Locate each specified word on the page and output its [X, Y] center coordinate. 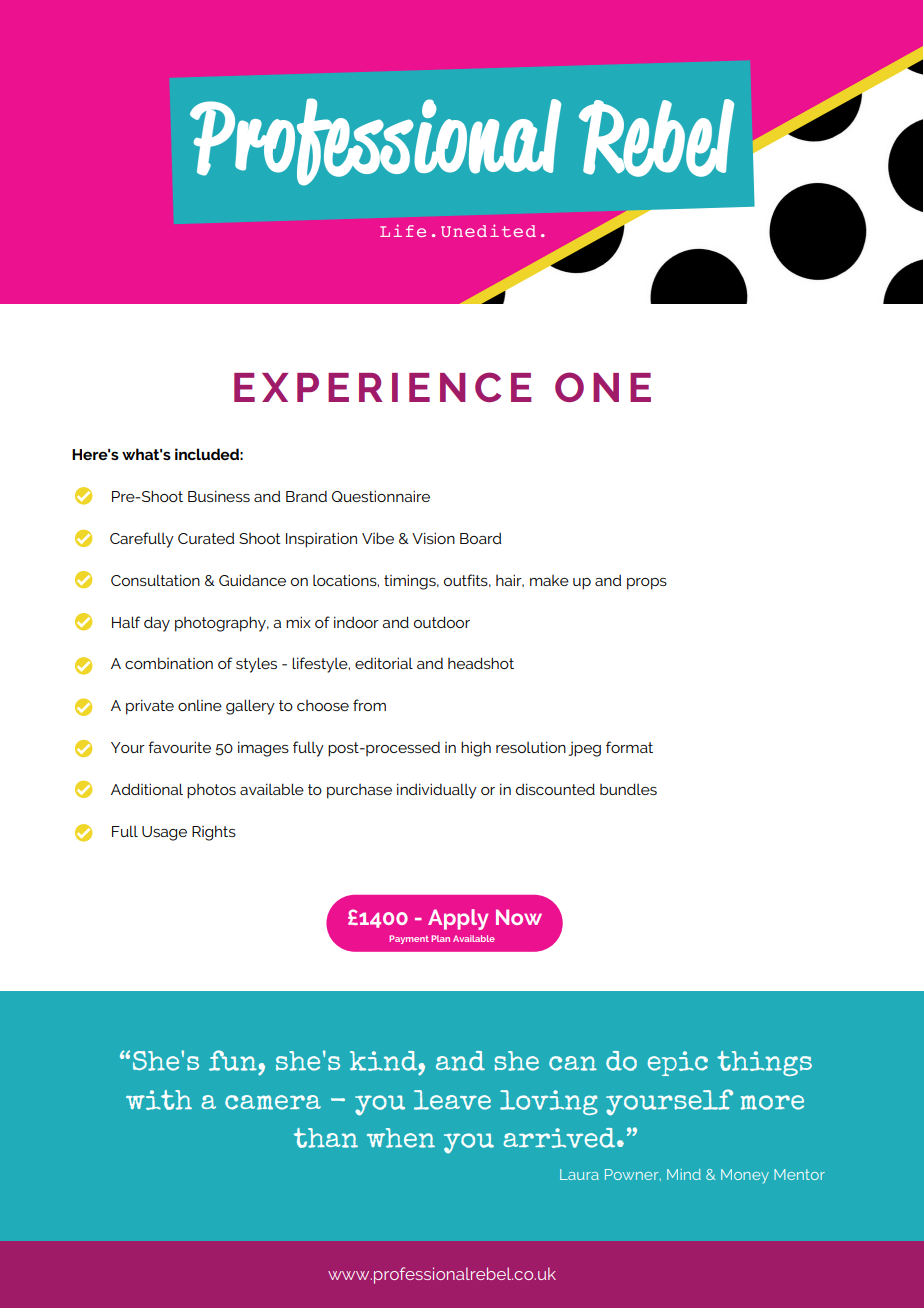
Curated [206, 538]
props [647, 584]
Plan [440, 938]
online [200, 705]
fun [233, 1060]
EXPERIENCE [382, 387]
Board [480, 538]
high [476, 749]
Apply [458, 919]
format [629, 747]
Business [219, 496]
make [549, 580]
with [159, 1100]
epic [677, 1063]
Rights [214, 833]
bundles [628, 789]
